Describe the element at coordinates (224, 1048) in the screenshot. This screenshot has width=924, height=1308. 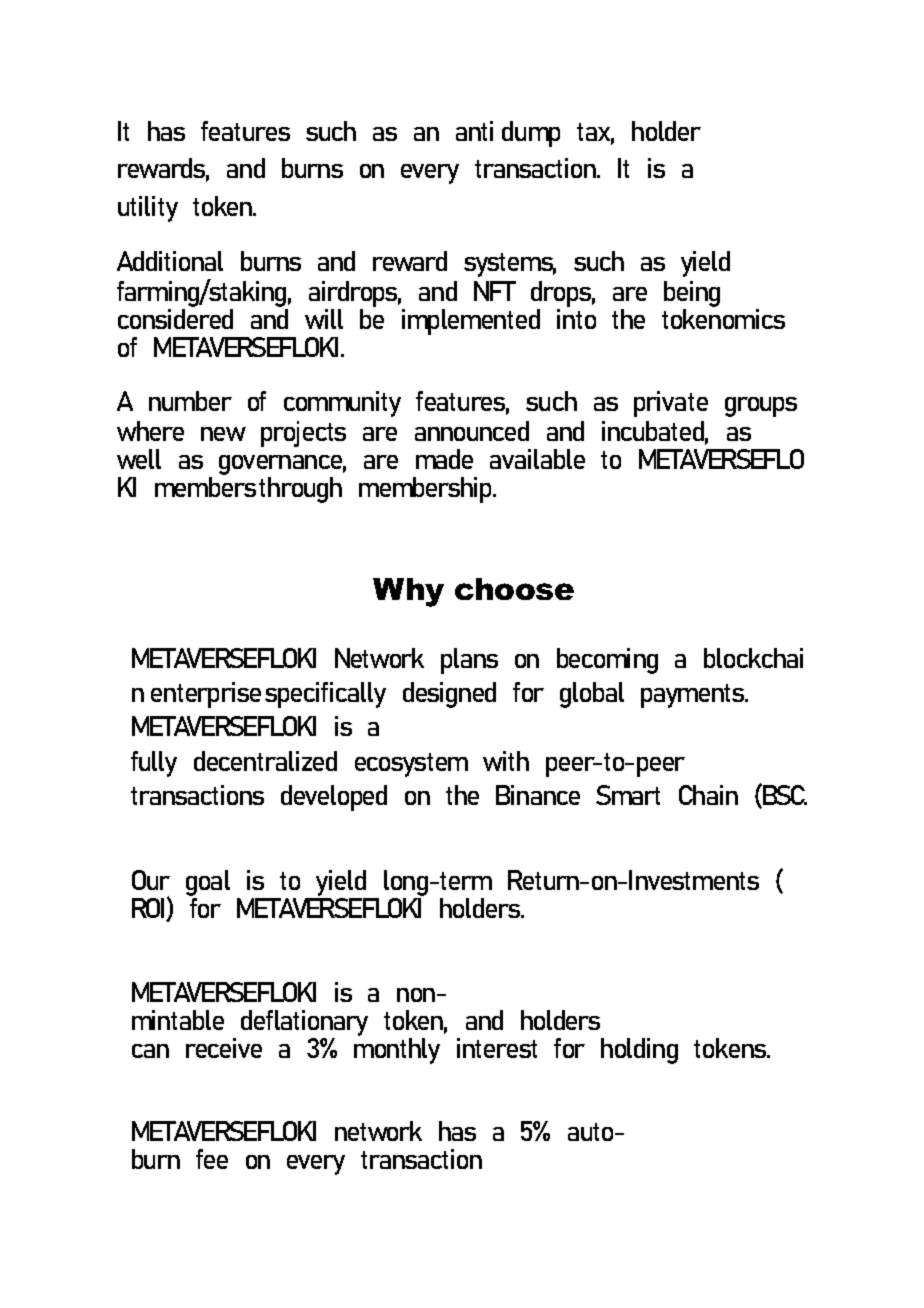
I see `receive` at that location.
